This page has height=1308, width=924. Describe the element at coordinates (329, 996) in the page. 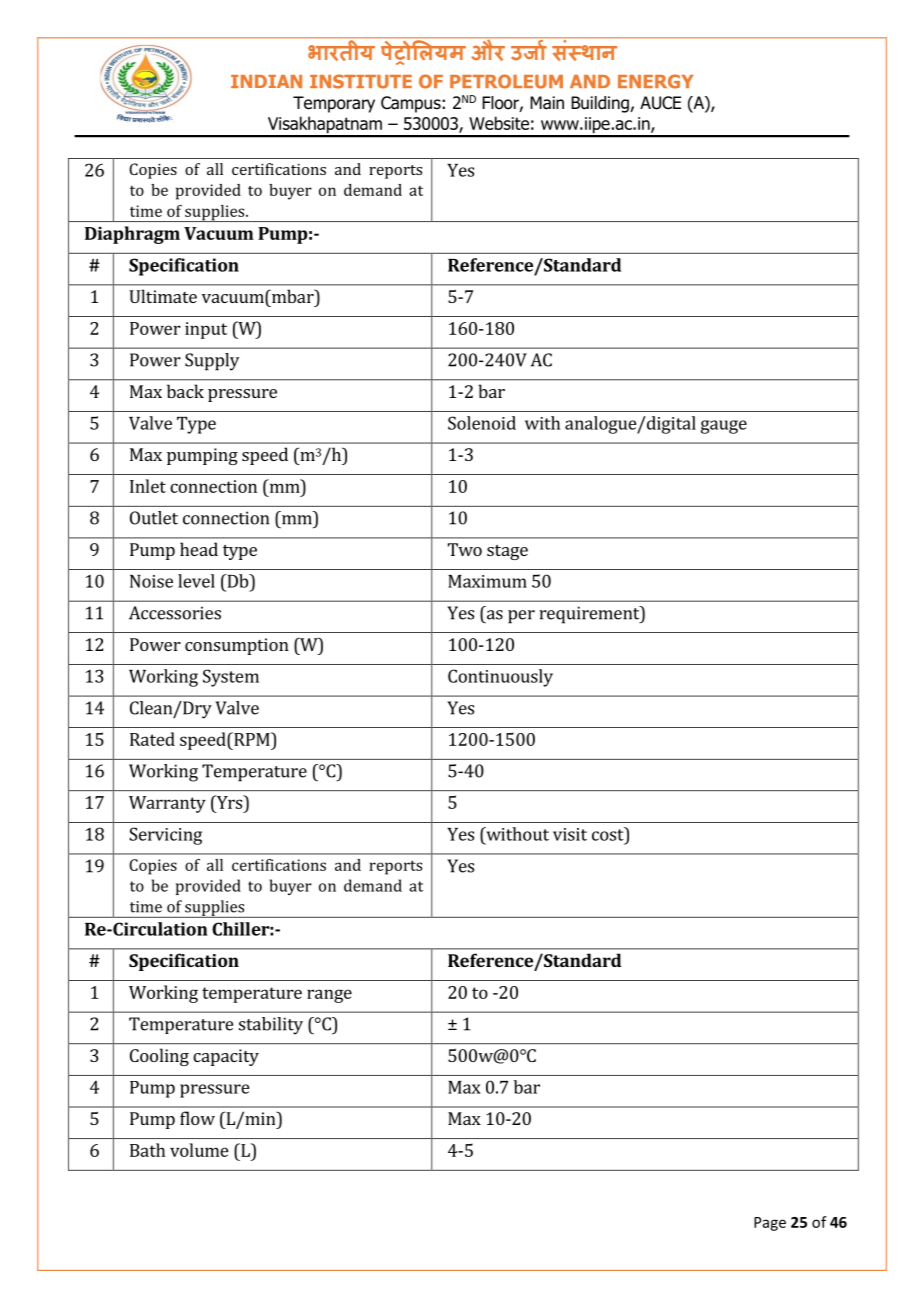

I see `range` at that location.
